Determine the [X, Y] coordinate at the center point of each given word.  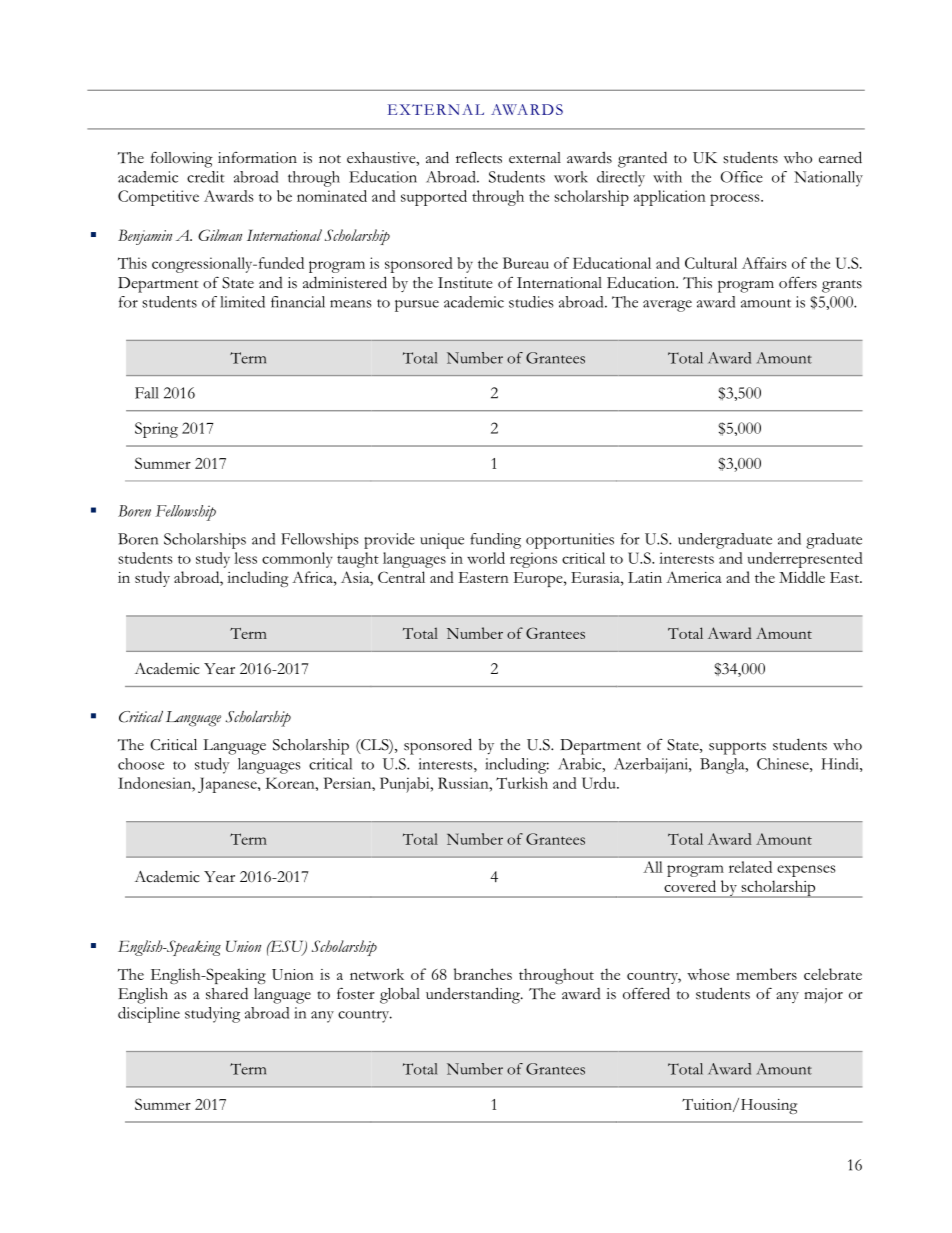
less [245, 558]
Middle [802, 577]
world [486, 558]
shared [227, 993]
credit [206, 177]
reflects [479, 157]
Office [742, 177]
